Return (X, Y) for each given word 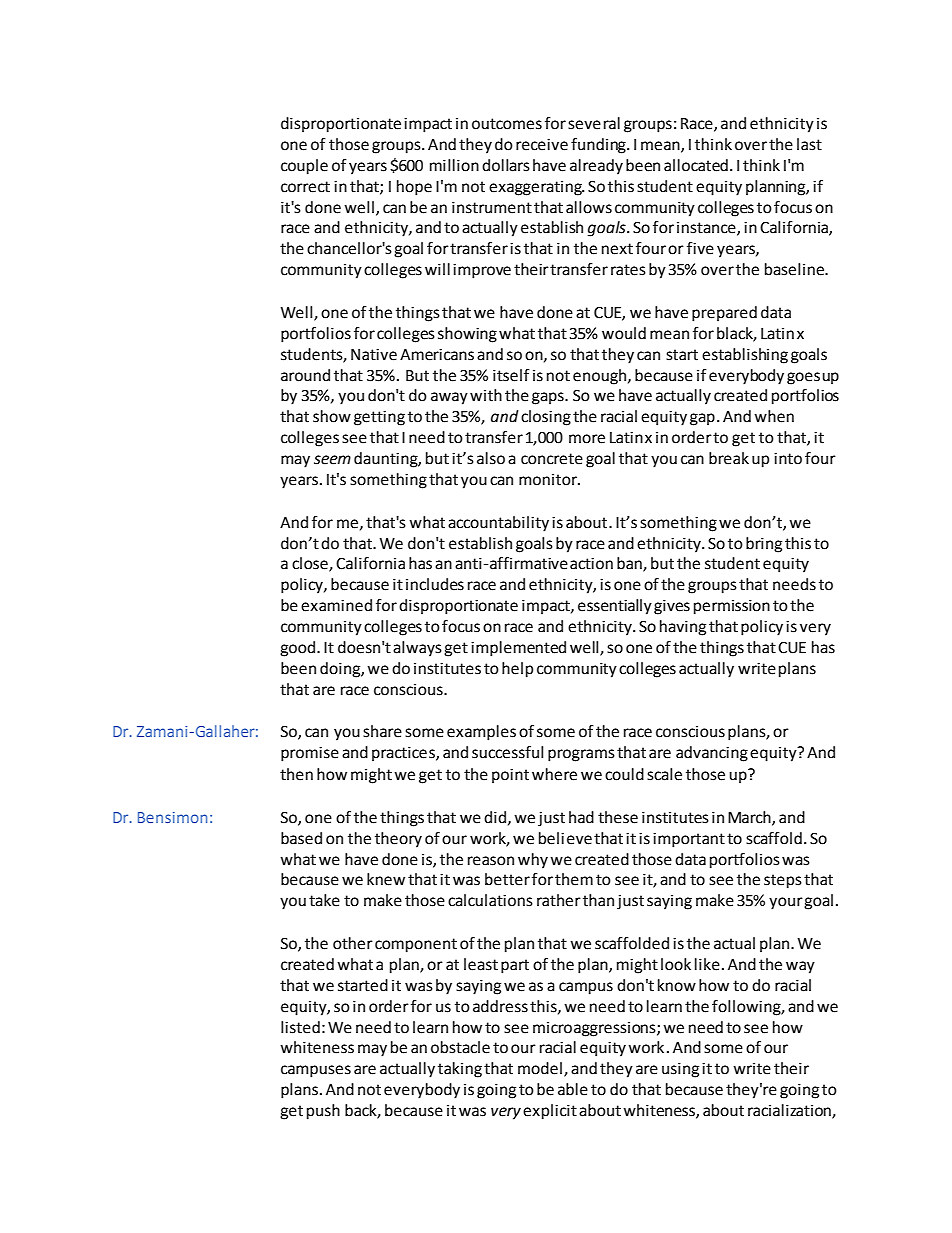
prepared (724, 314)
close (311, 564)
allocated (696, 165)
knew (386, 879)
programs (581, 755)
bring (764, 545)
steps (783, 881)
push (323, 1112)
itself (511, 375)
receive (542, 145)
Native (374, 355)
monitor (549, 480)
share (382, 731)
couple (304, 167)
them (574, 879)
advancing (712, 754)
